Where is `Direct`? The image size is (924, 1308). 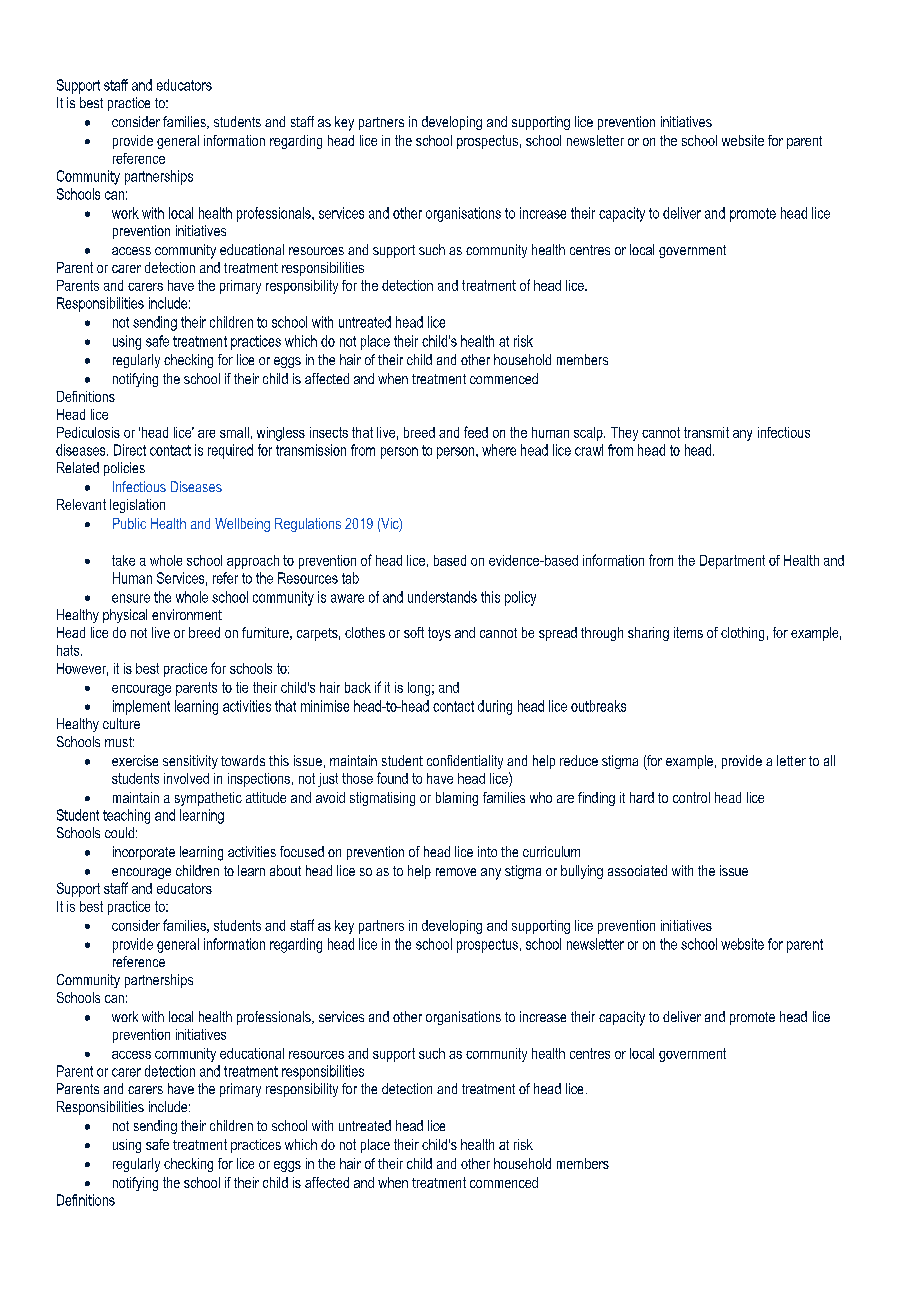
Direct is located at coordinates (130, 450).
